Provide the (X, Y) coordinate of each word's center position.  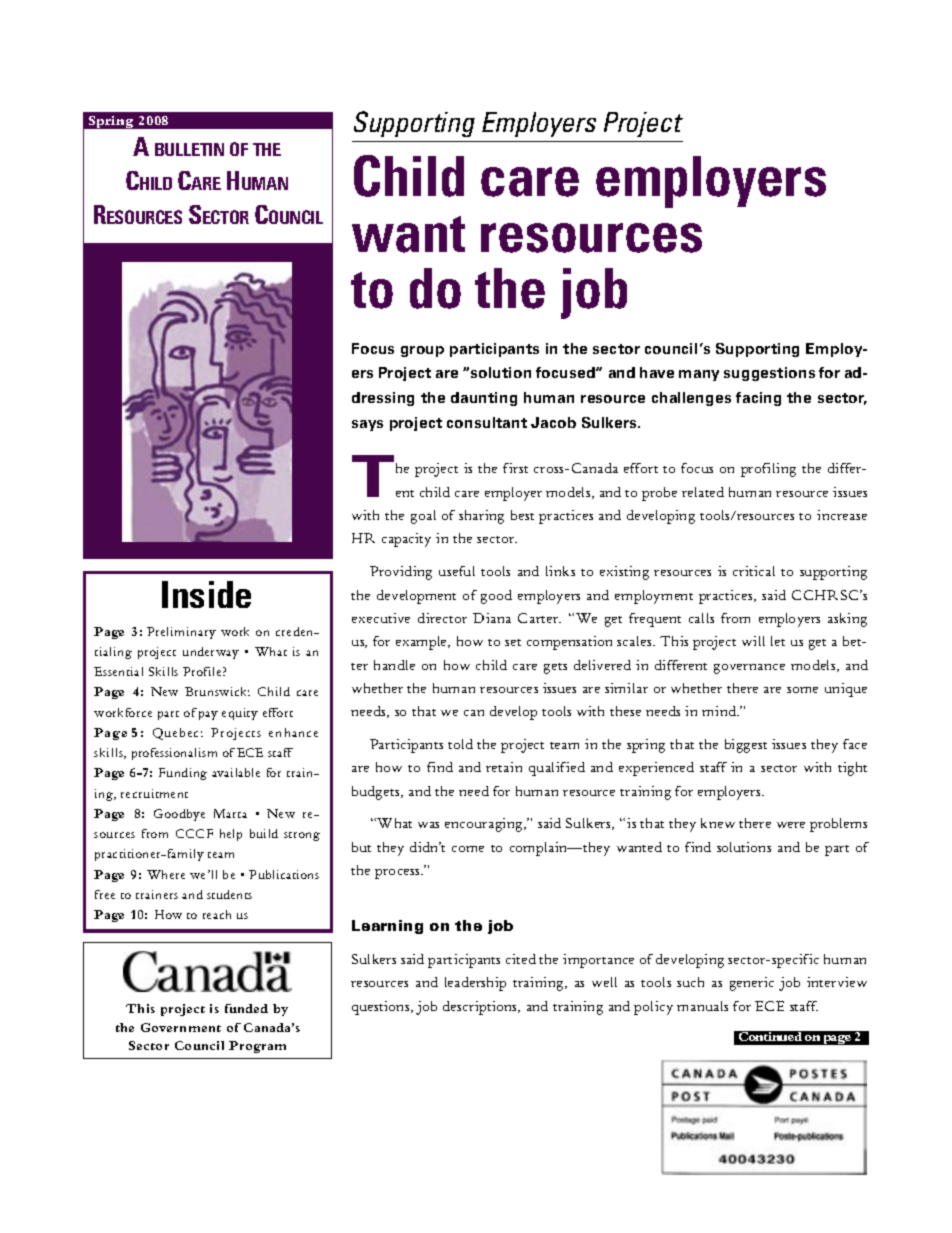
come (468, 849)
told (460, 744)
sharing (481, 517)
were (791, 825)
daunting (484, 399)
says (367, 425)
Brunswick (217, 691)
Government (181, 1027)
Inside (206, 594)
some (802, 690)
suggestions (769, 374)
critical (754, 571)
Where (166, 874)
